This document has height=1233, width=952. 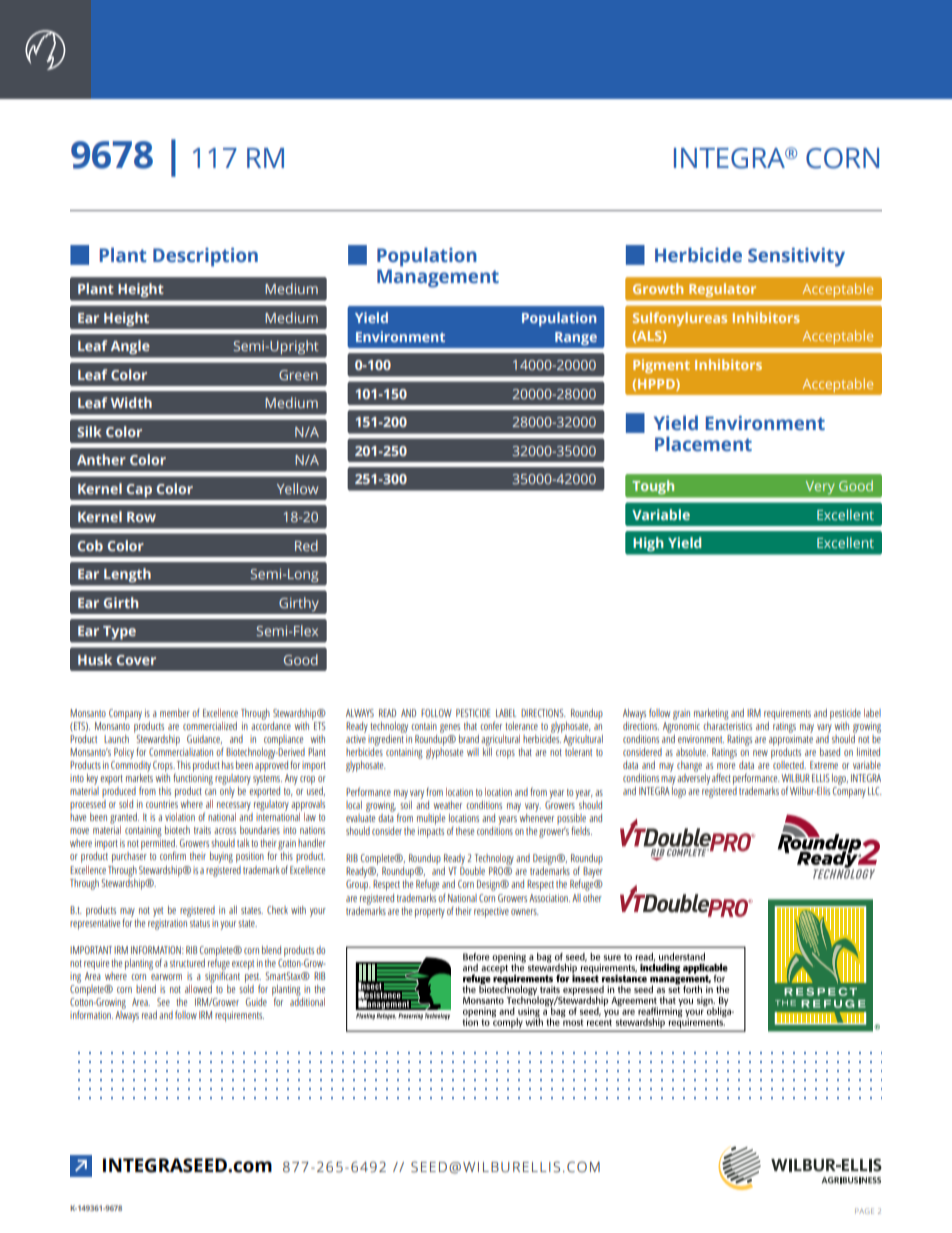 I want to click on other, so click(x=592, y=898).
